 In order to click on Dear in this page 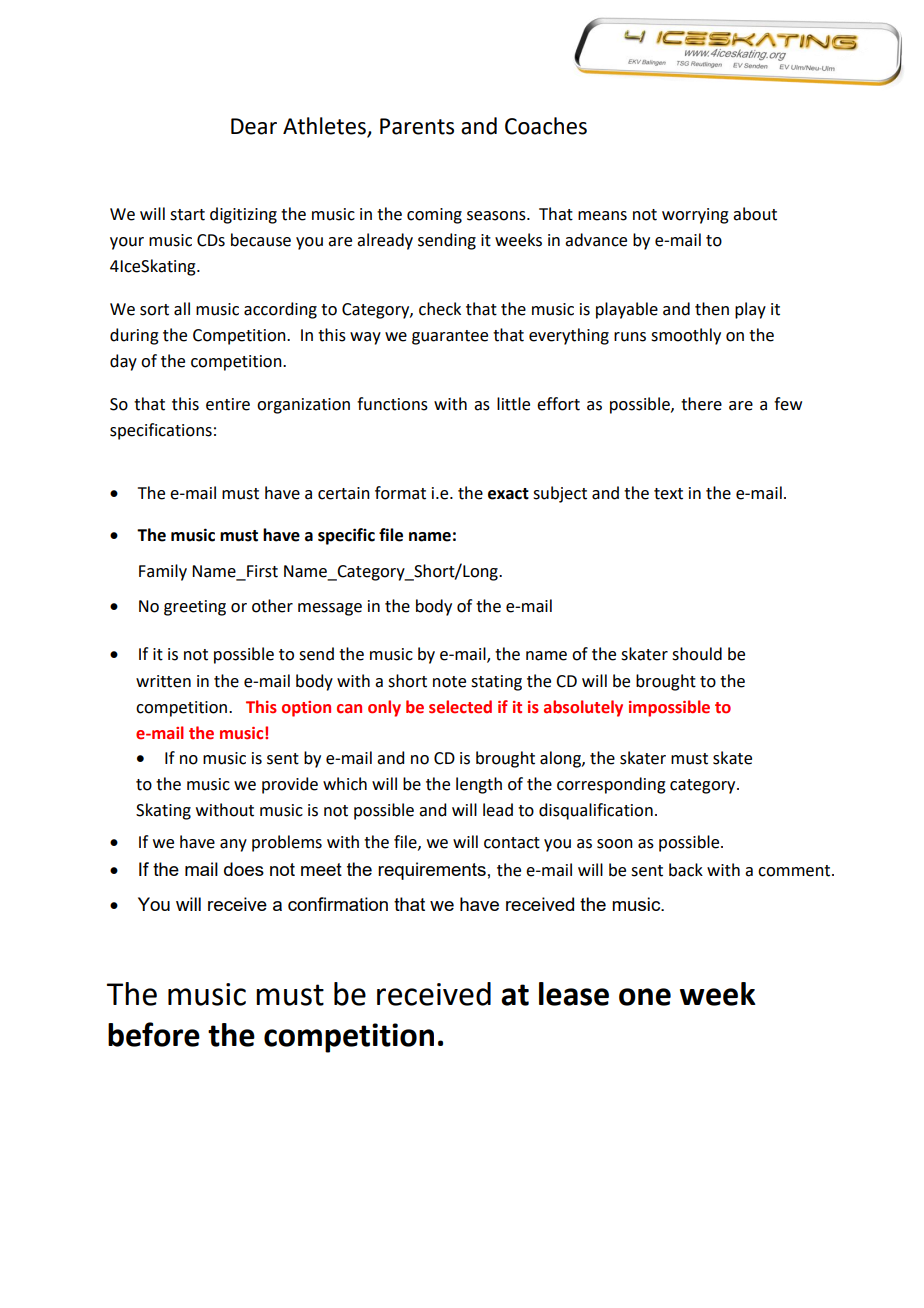, I will do `click(254, 126)`.
